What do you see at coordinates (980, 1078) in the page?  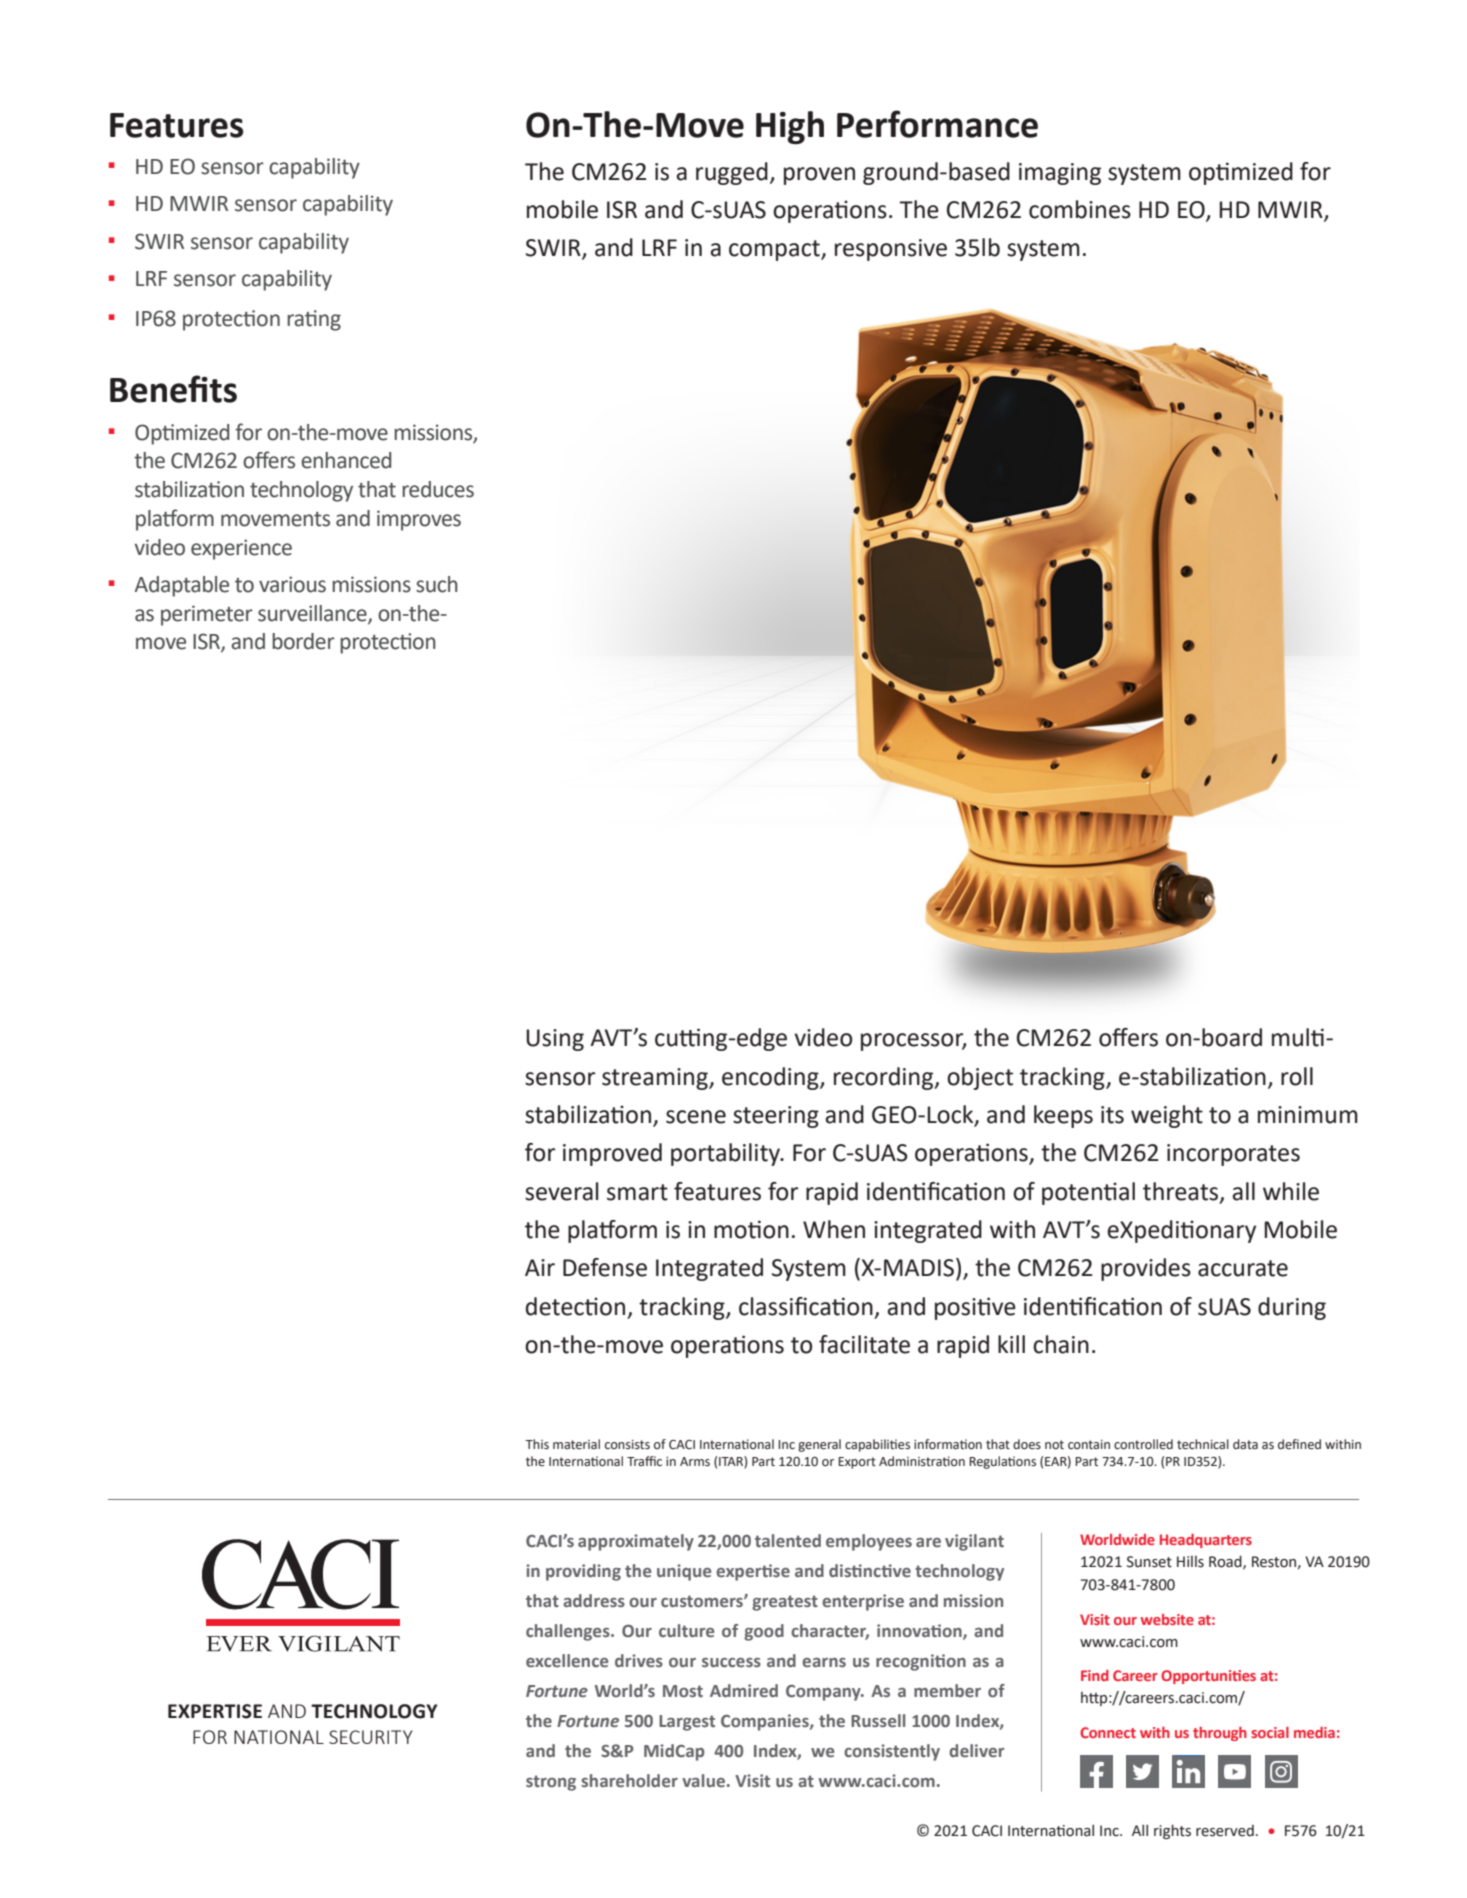 I see `object` at bounding box center [980, 1078].
